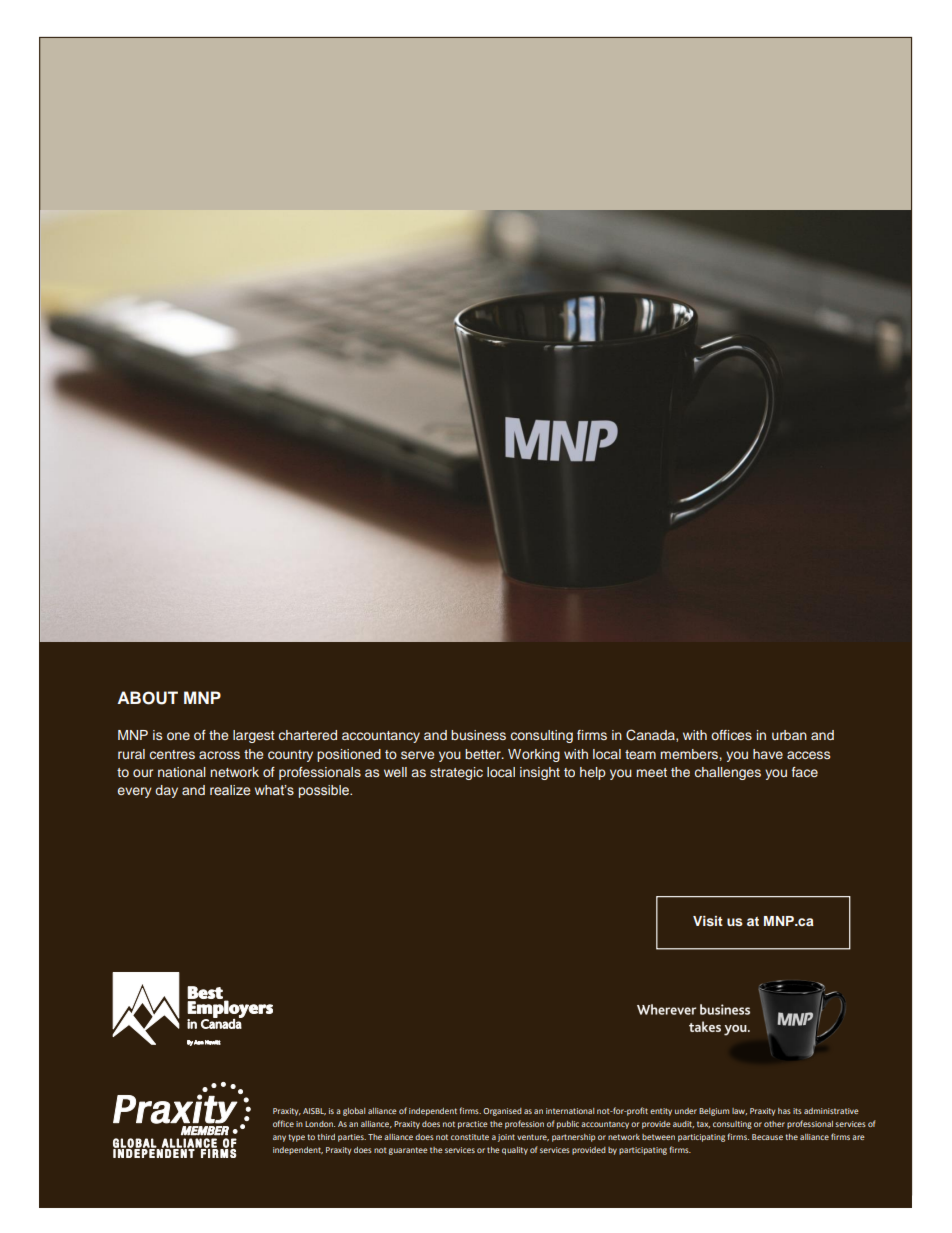 This document has width=952, height=1233. I want to click on has, so click(784, 1111).
